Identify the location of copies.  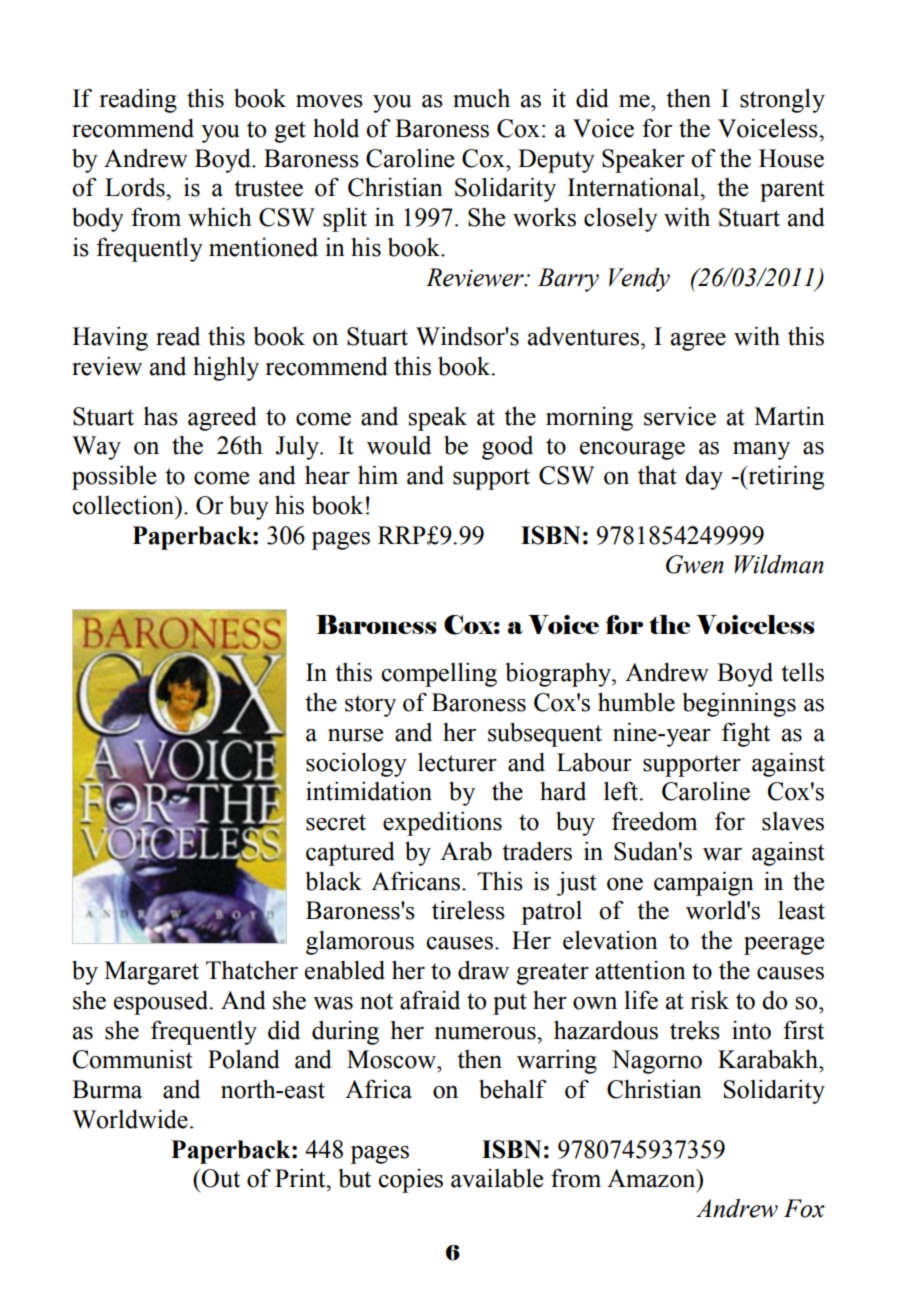
(410, 1181).
